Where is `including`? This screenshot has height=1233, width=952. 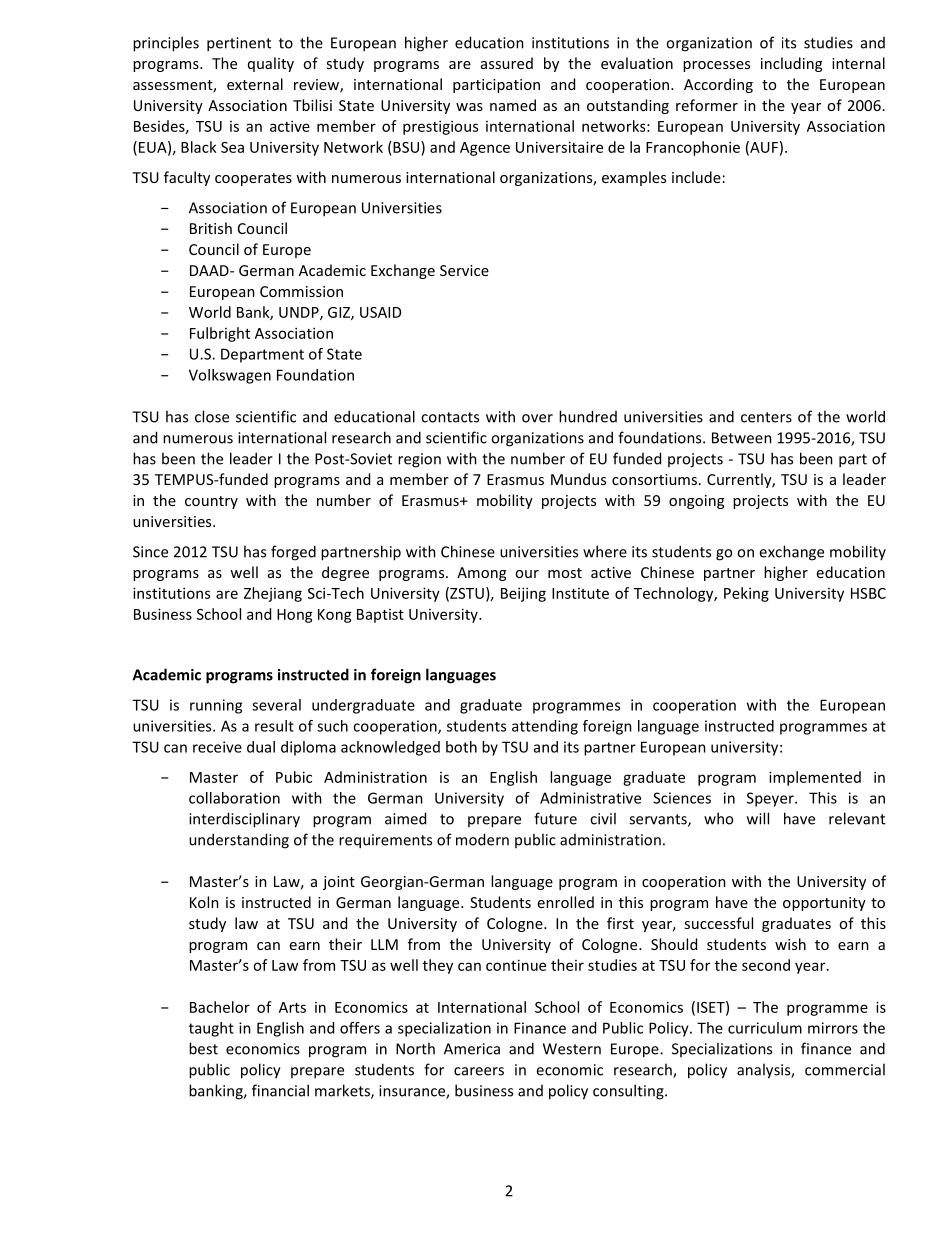 including is located at coordinates (791, 64).
